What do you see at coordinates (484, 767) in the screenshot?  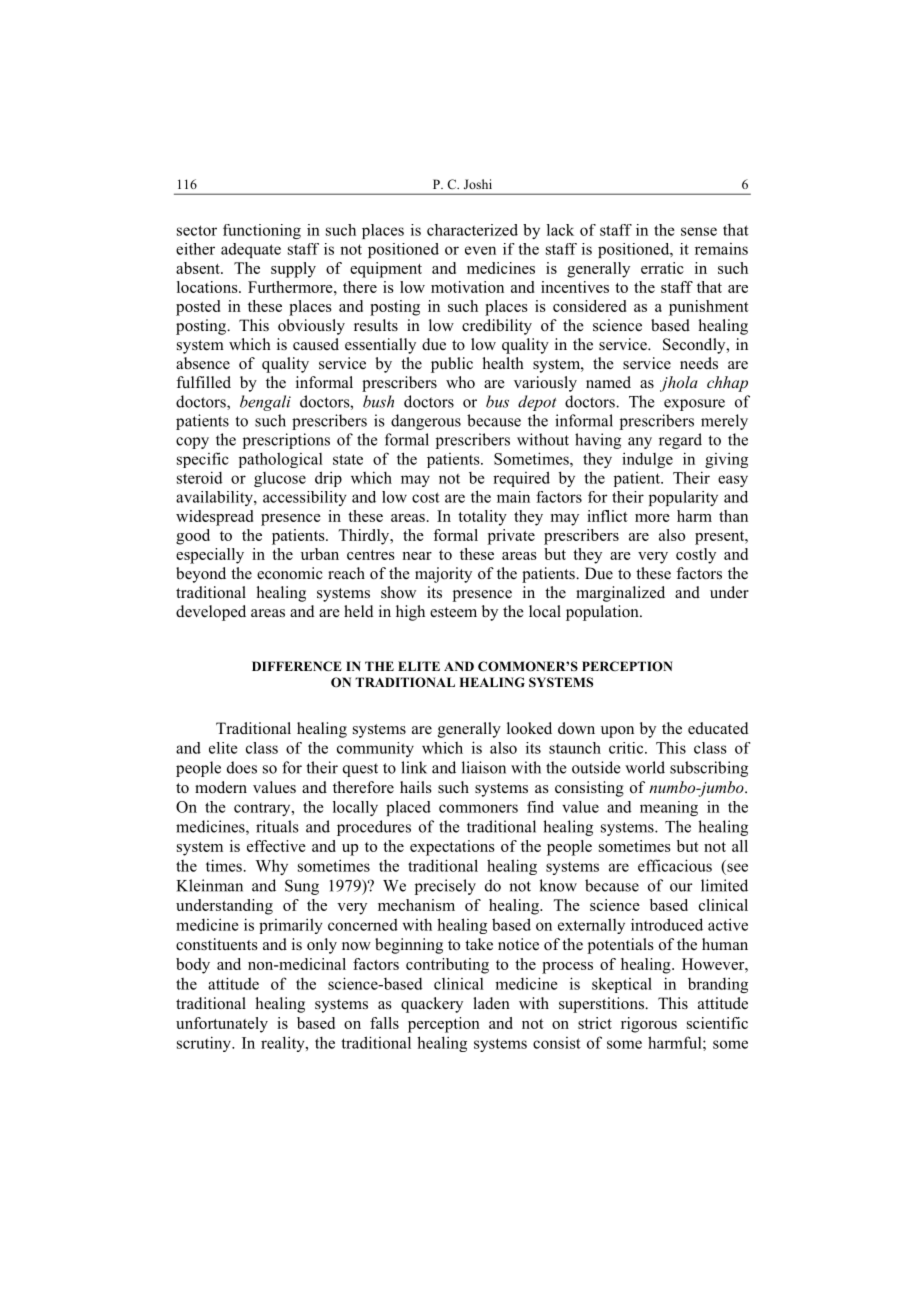 I see `liaison` at bounding box center [484, 767].
